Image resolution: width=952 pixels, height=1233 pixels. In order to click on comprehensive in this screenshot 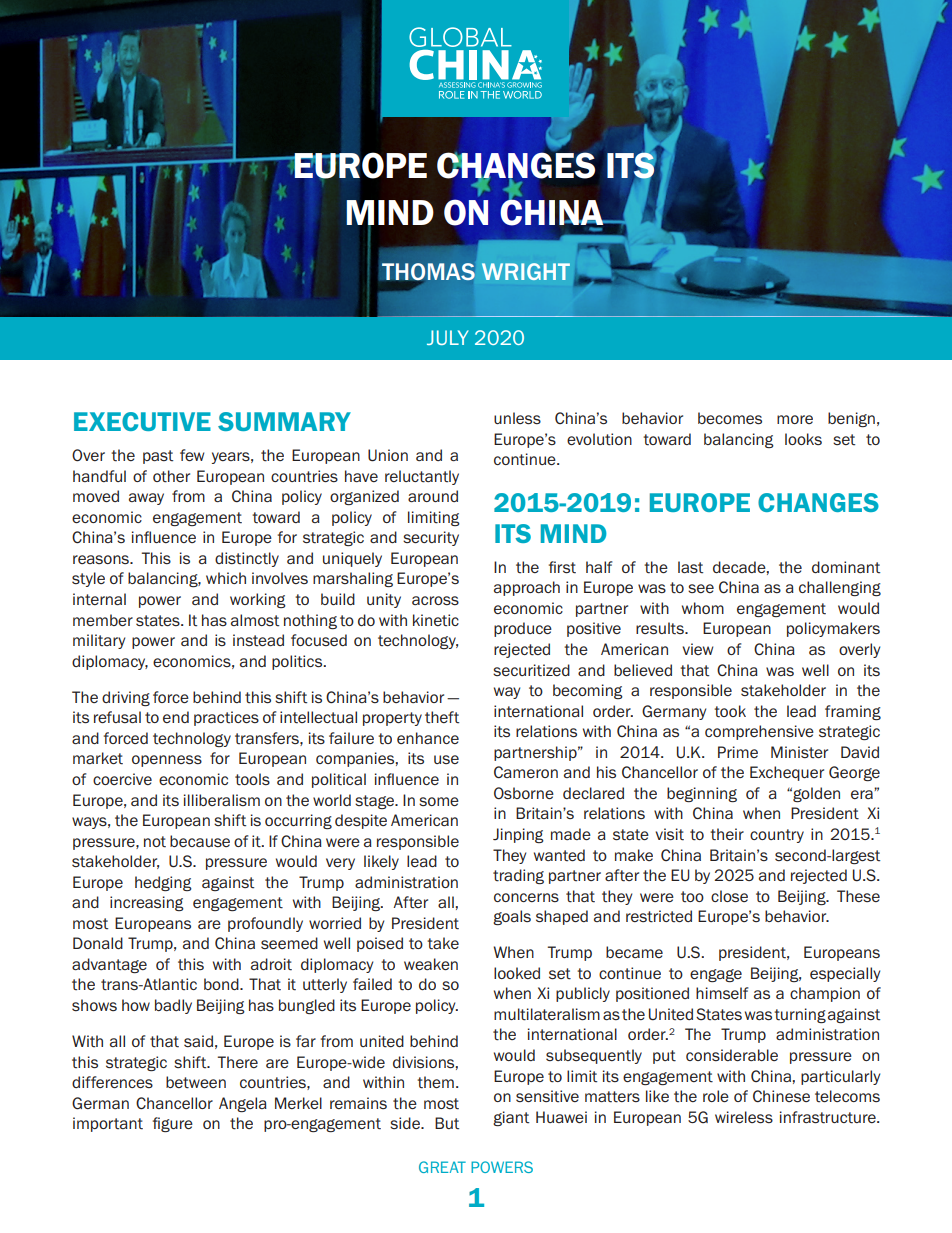, I will do `click(759, 732)`.
